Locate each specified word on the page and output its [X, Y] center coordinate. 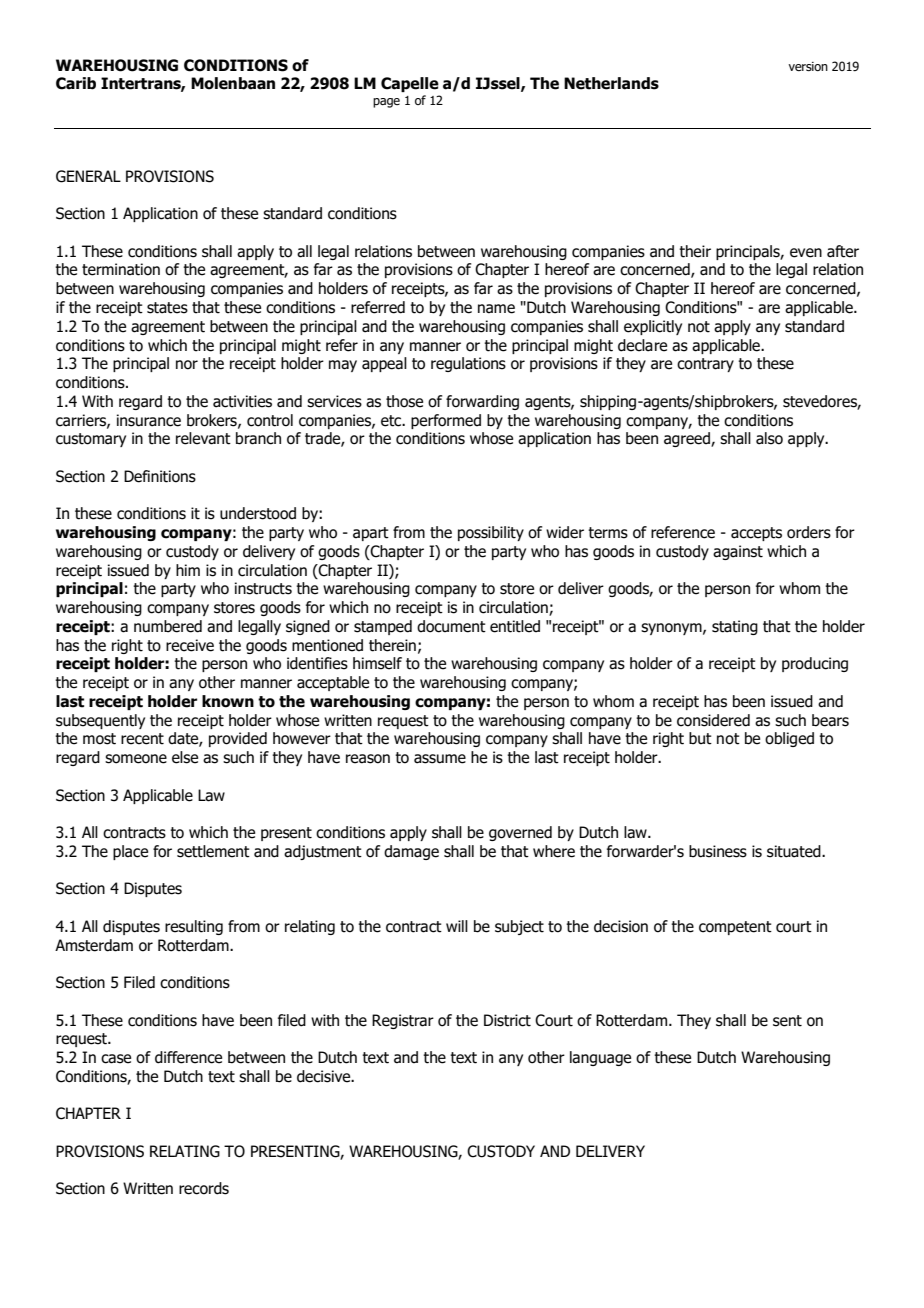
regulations [468, 364]
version [808, 66]
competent [735, 928]
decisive [325, 1076]
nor [187, 365]
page [386, 103]
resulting [194, 927]
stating [735, 627]
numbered [168, 626]
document [451, 626]
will [457, 926]
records [204, 1188]
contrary [705, 365]
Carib [76, 83]
